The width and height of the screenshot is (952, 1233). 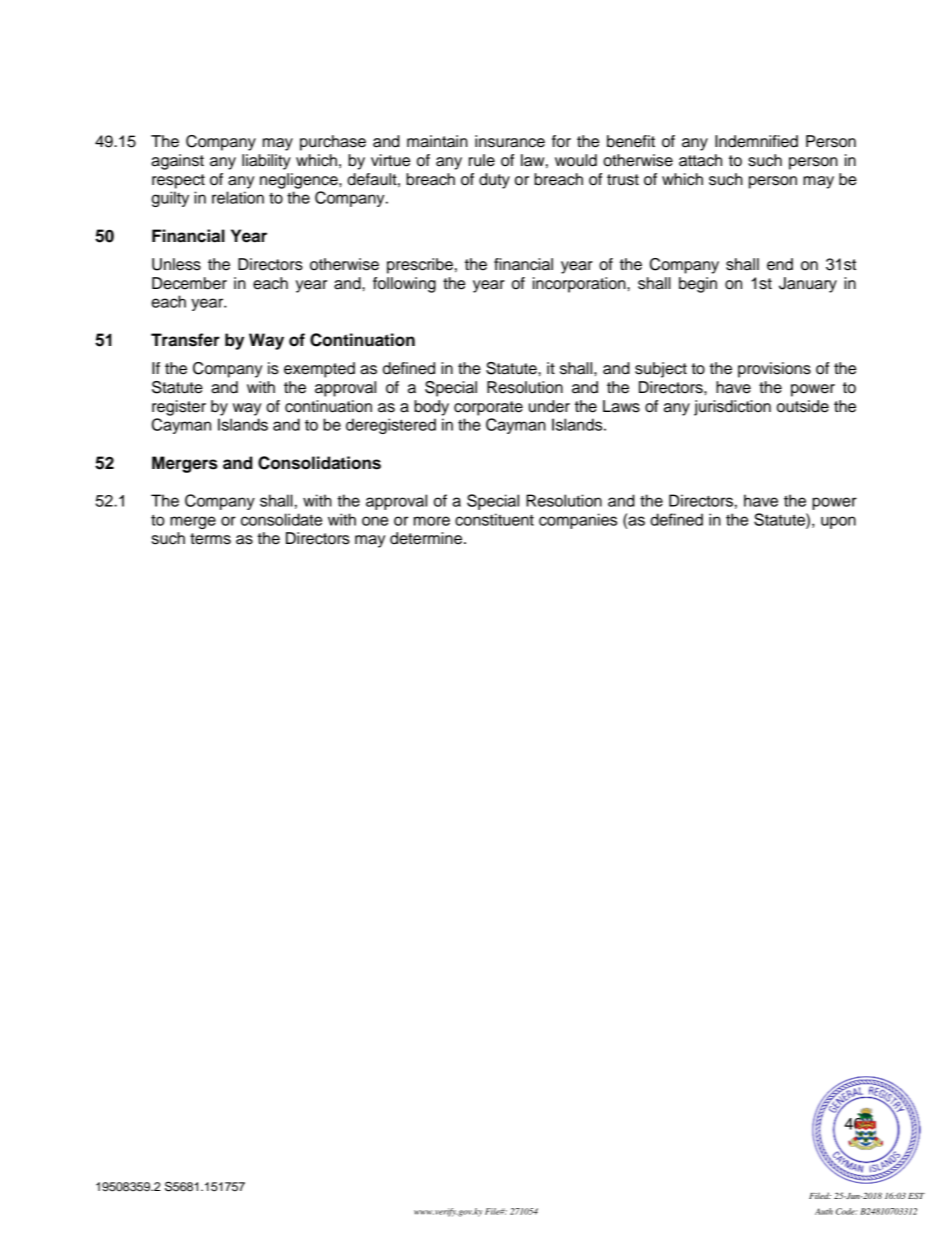 I want to click on Indemnified, so click(x=756, y=141).
